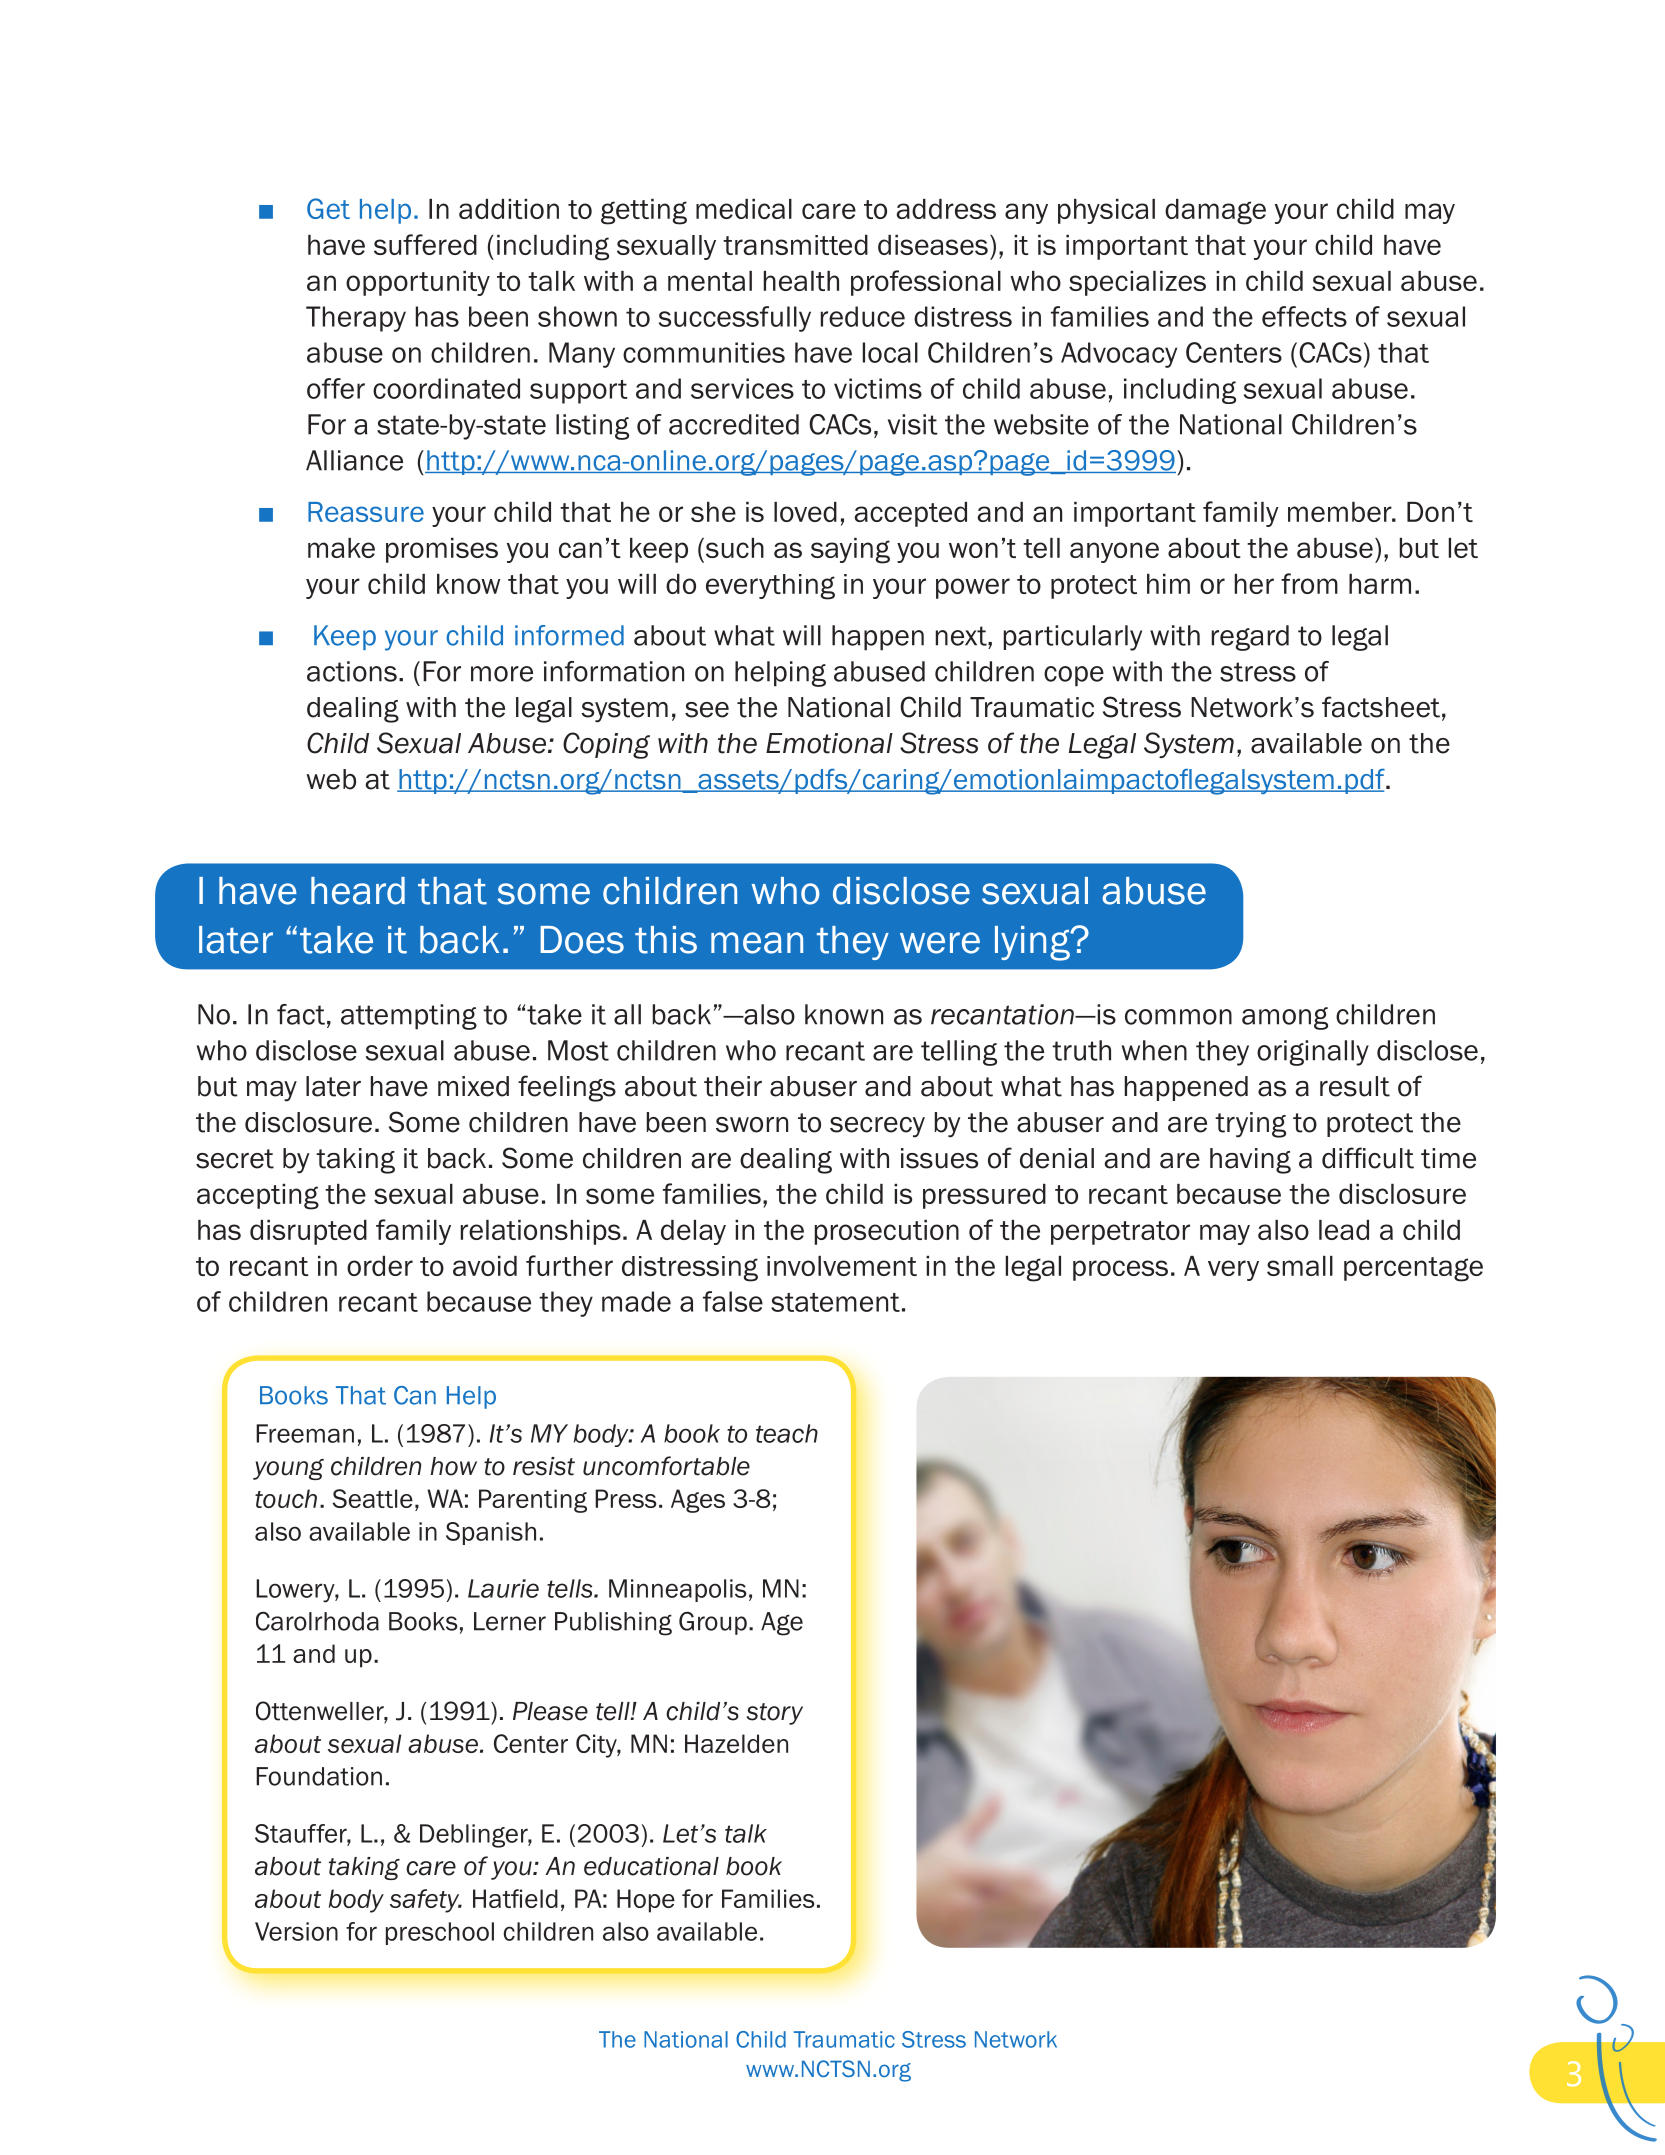 The image size is (1665, 2155). What do you see at coordinates (850, 551) in the screenshot?
I see `saying` at bounding box center [850, 551].
